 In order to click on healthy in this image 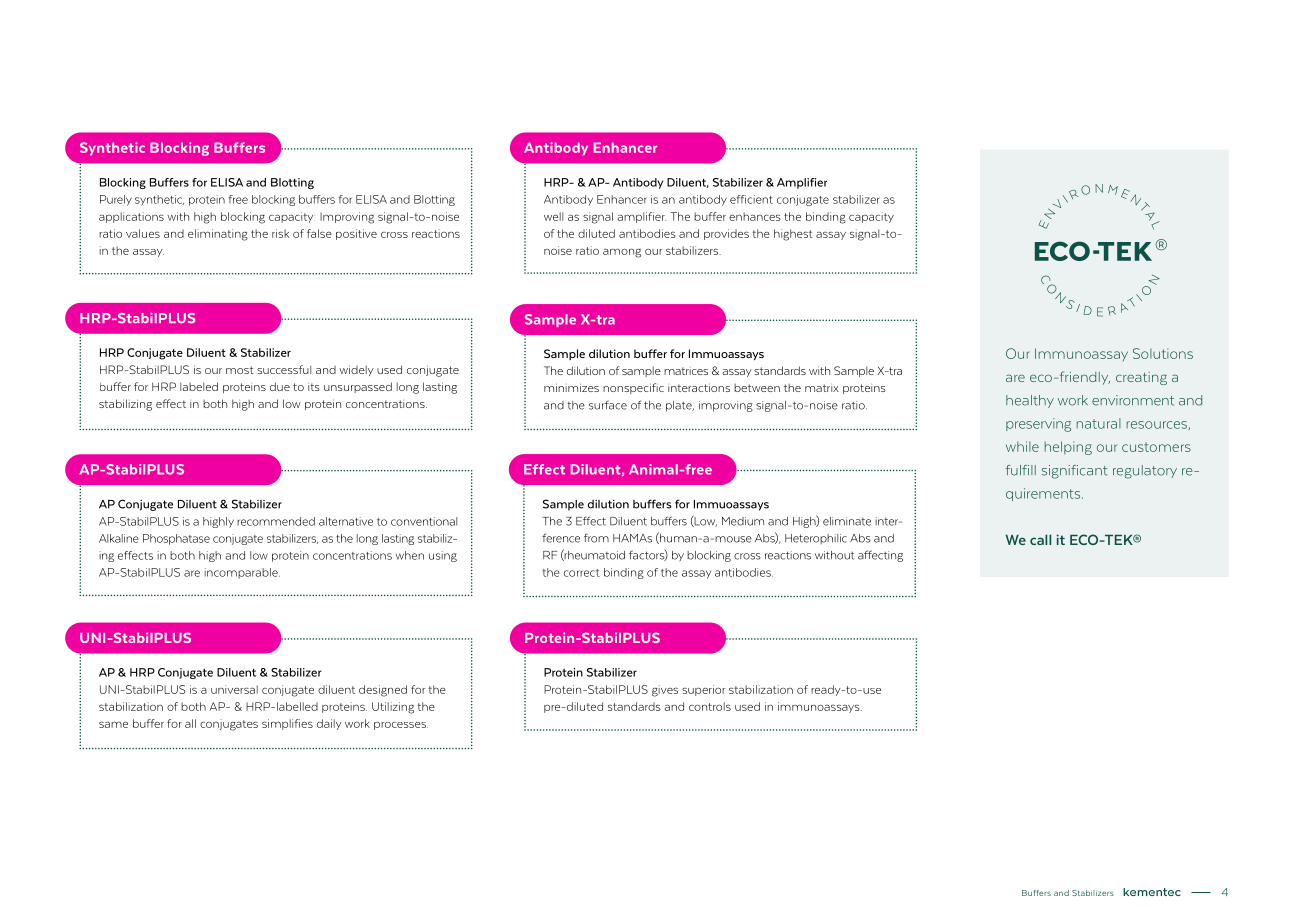, I will do `click(1030, 401)`.
